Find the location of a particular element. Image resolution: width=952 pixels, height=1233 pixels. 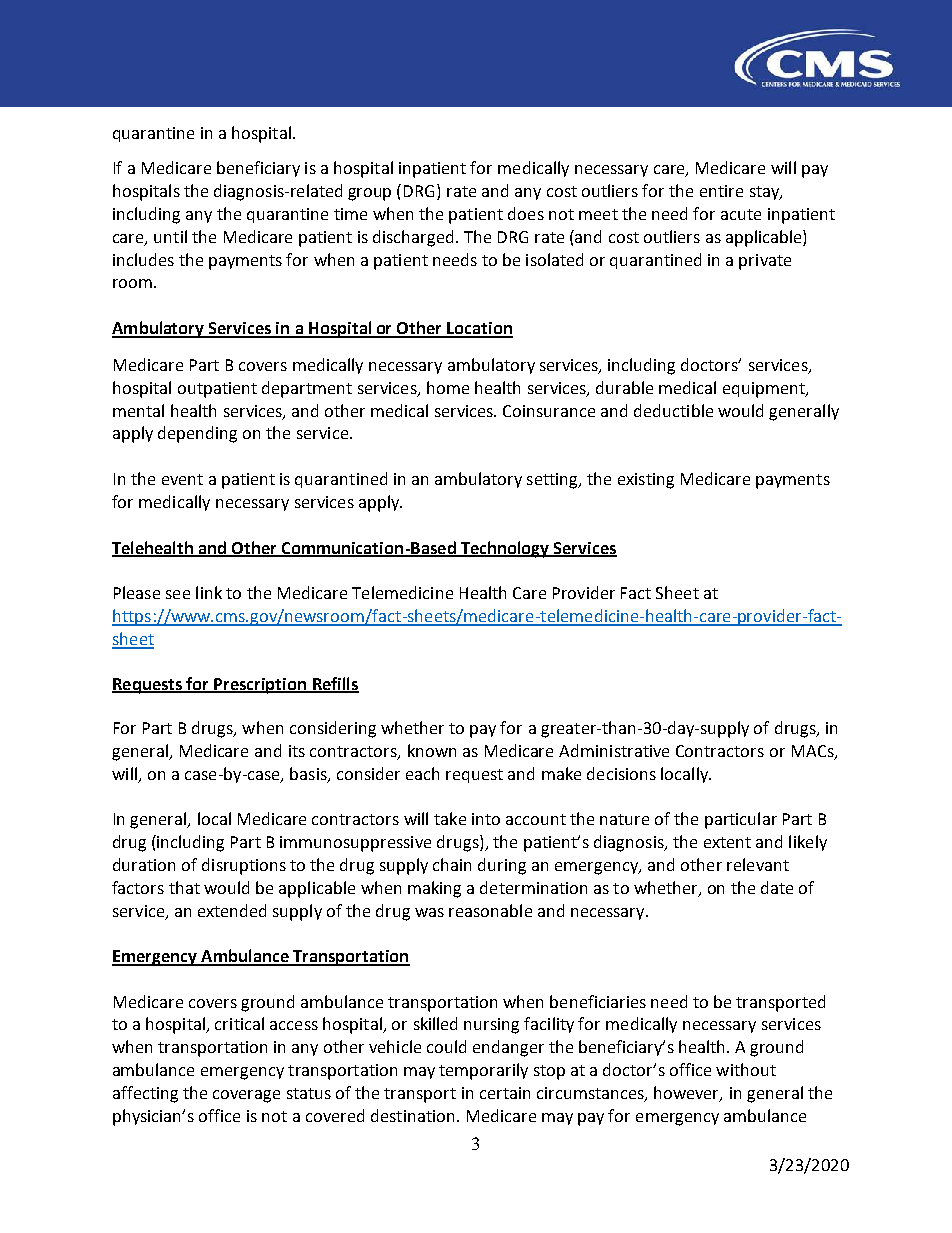

Refills is located at coordinates (335, 684).
